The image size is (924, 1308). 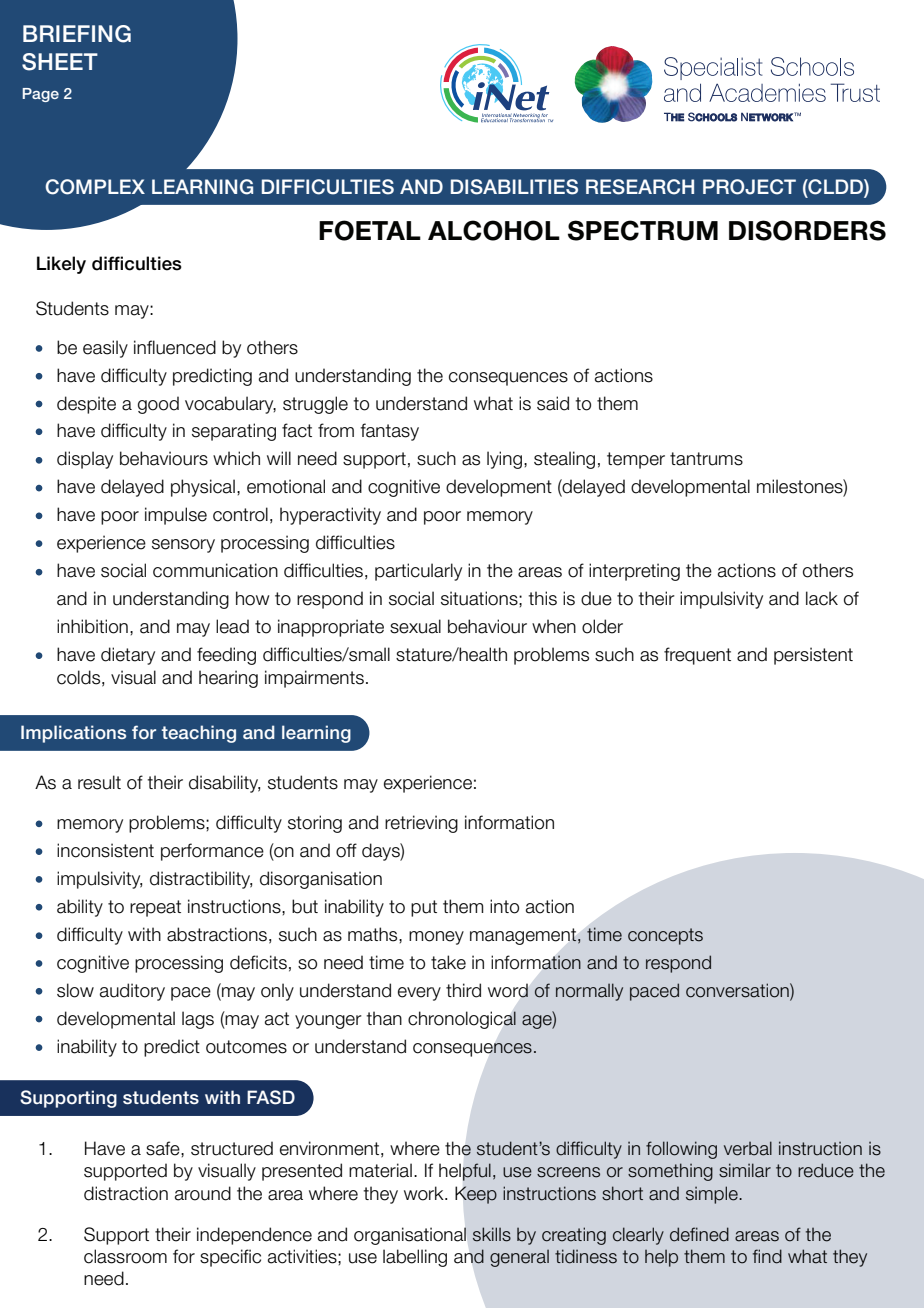 What do you see at coordinates (514, 187) in the screenshot?
I see `DISABILITIES` at bounding box center [514, 187].
